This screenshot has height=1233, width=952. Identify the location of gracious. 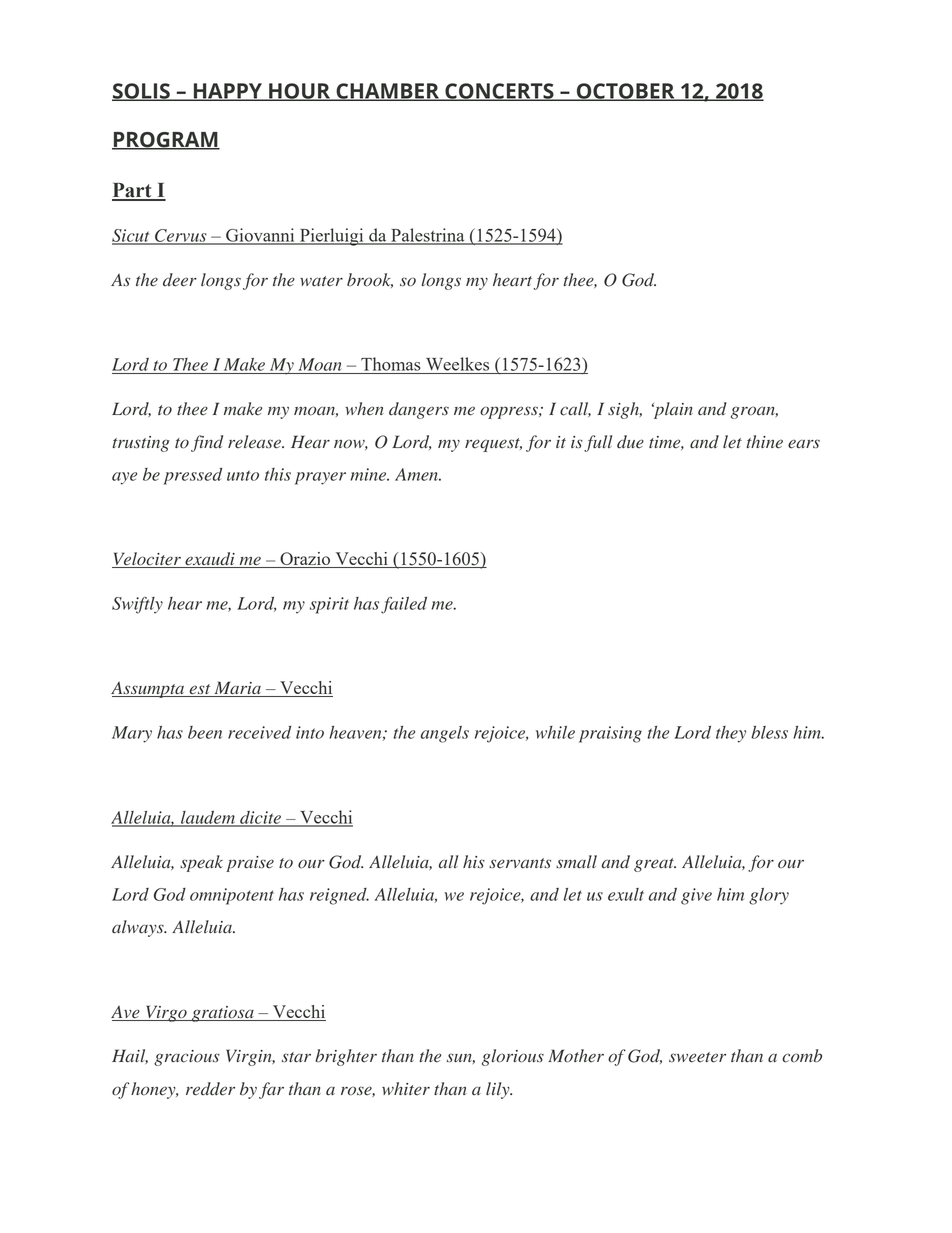
(187, 1058).
